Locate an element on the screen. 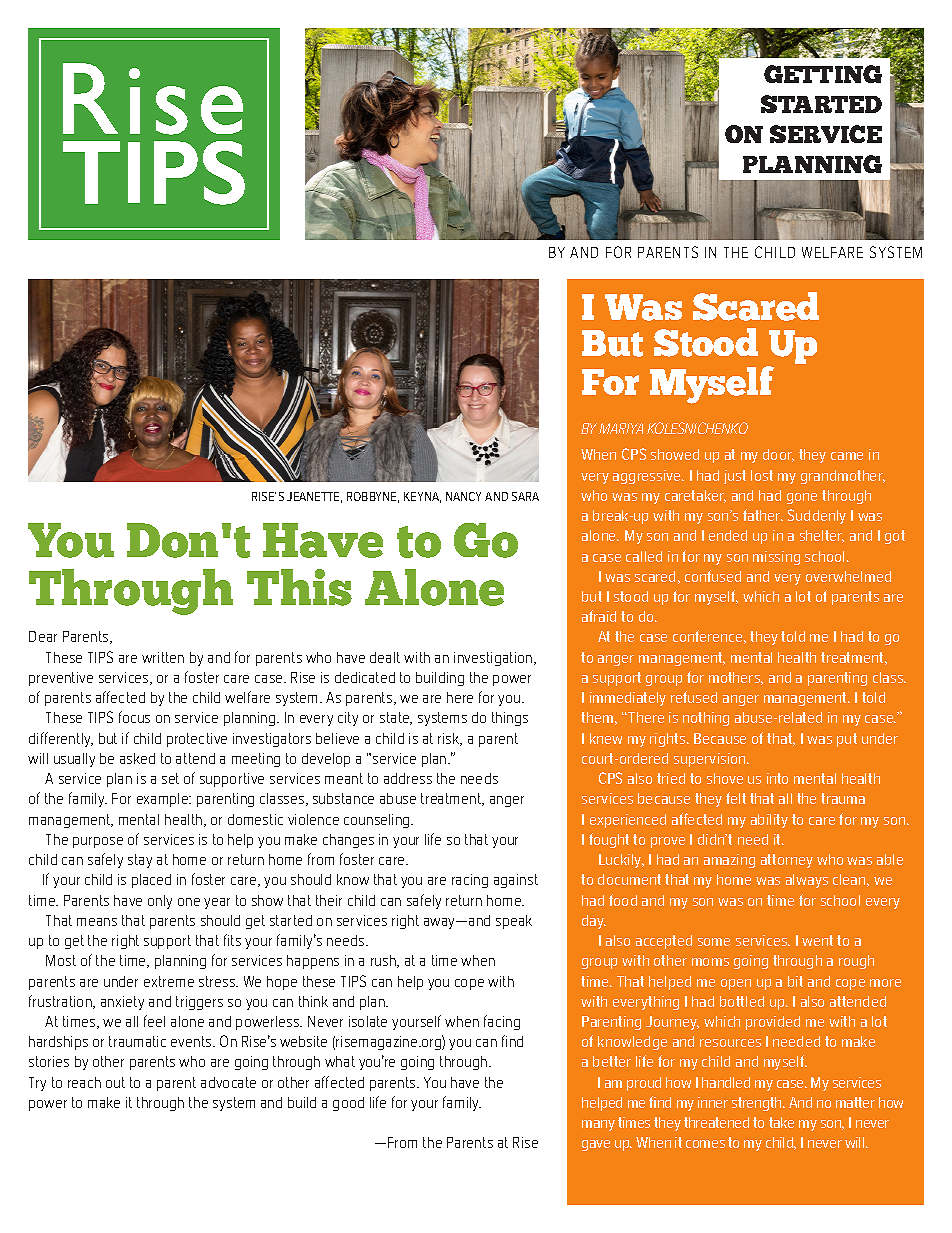 This screenshot has width=952, height=1233. racing is located at coordinates (470, 881).
